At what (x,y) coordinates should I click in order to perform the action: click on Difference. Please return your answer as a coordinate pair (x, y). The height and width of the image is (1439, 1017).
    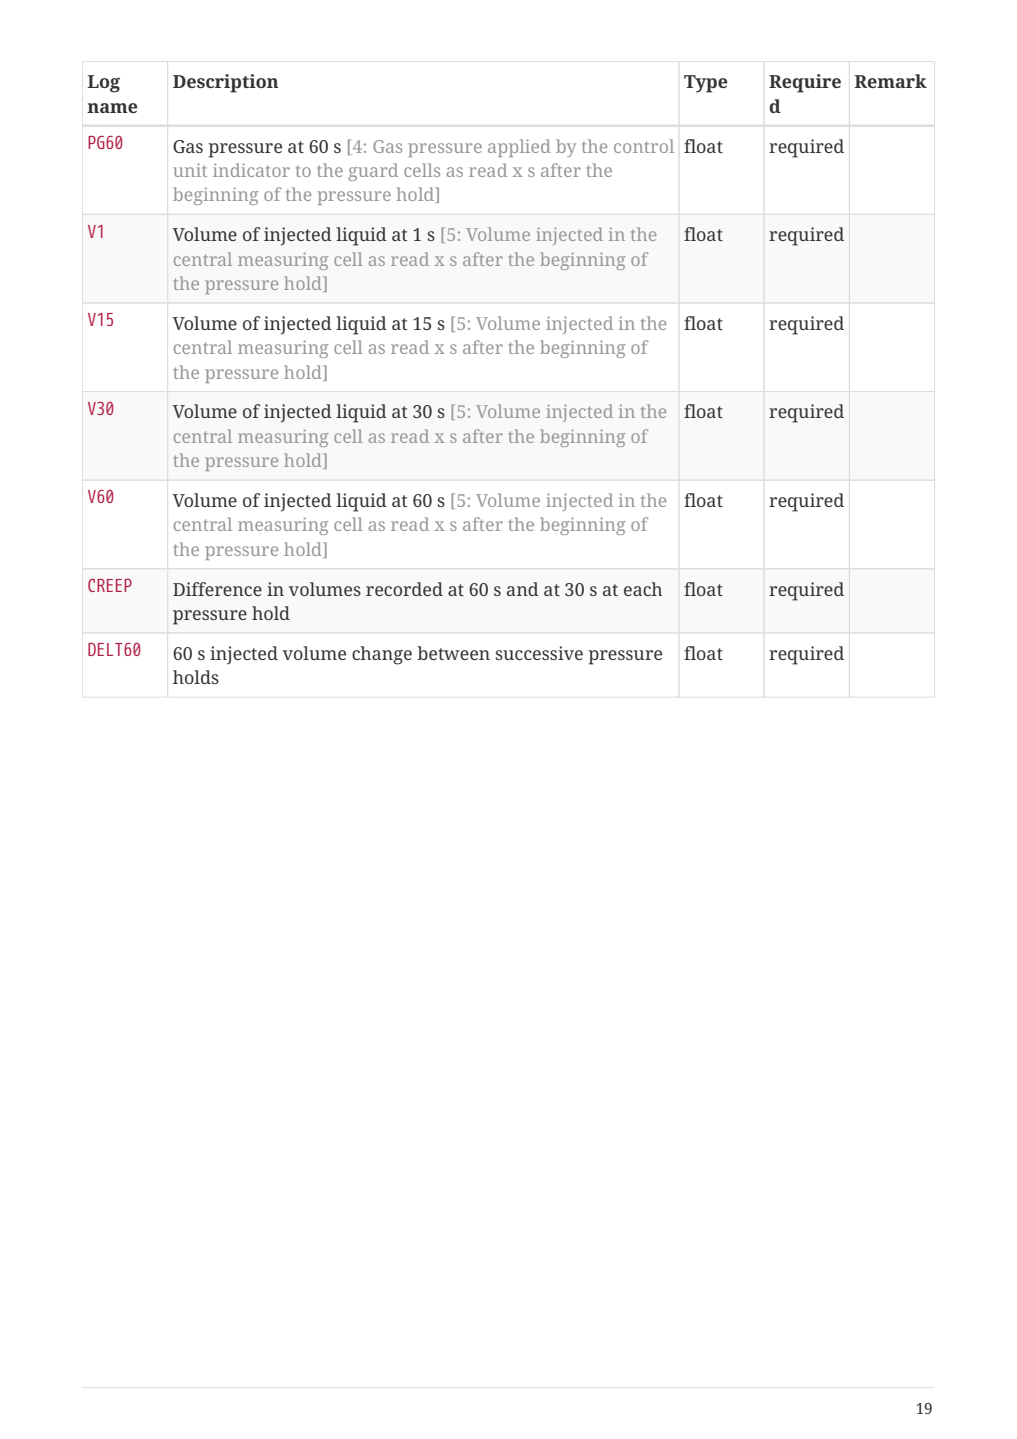
    Looking at the image, I should click on (217, 589).
